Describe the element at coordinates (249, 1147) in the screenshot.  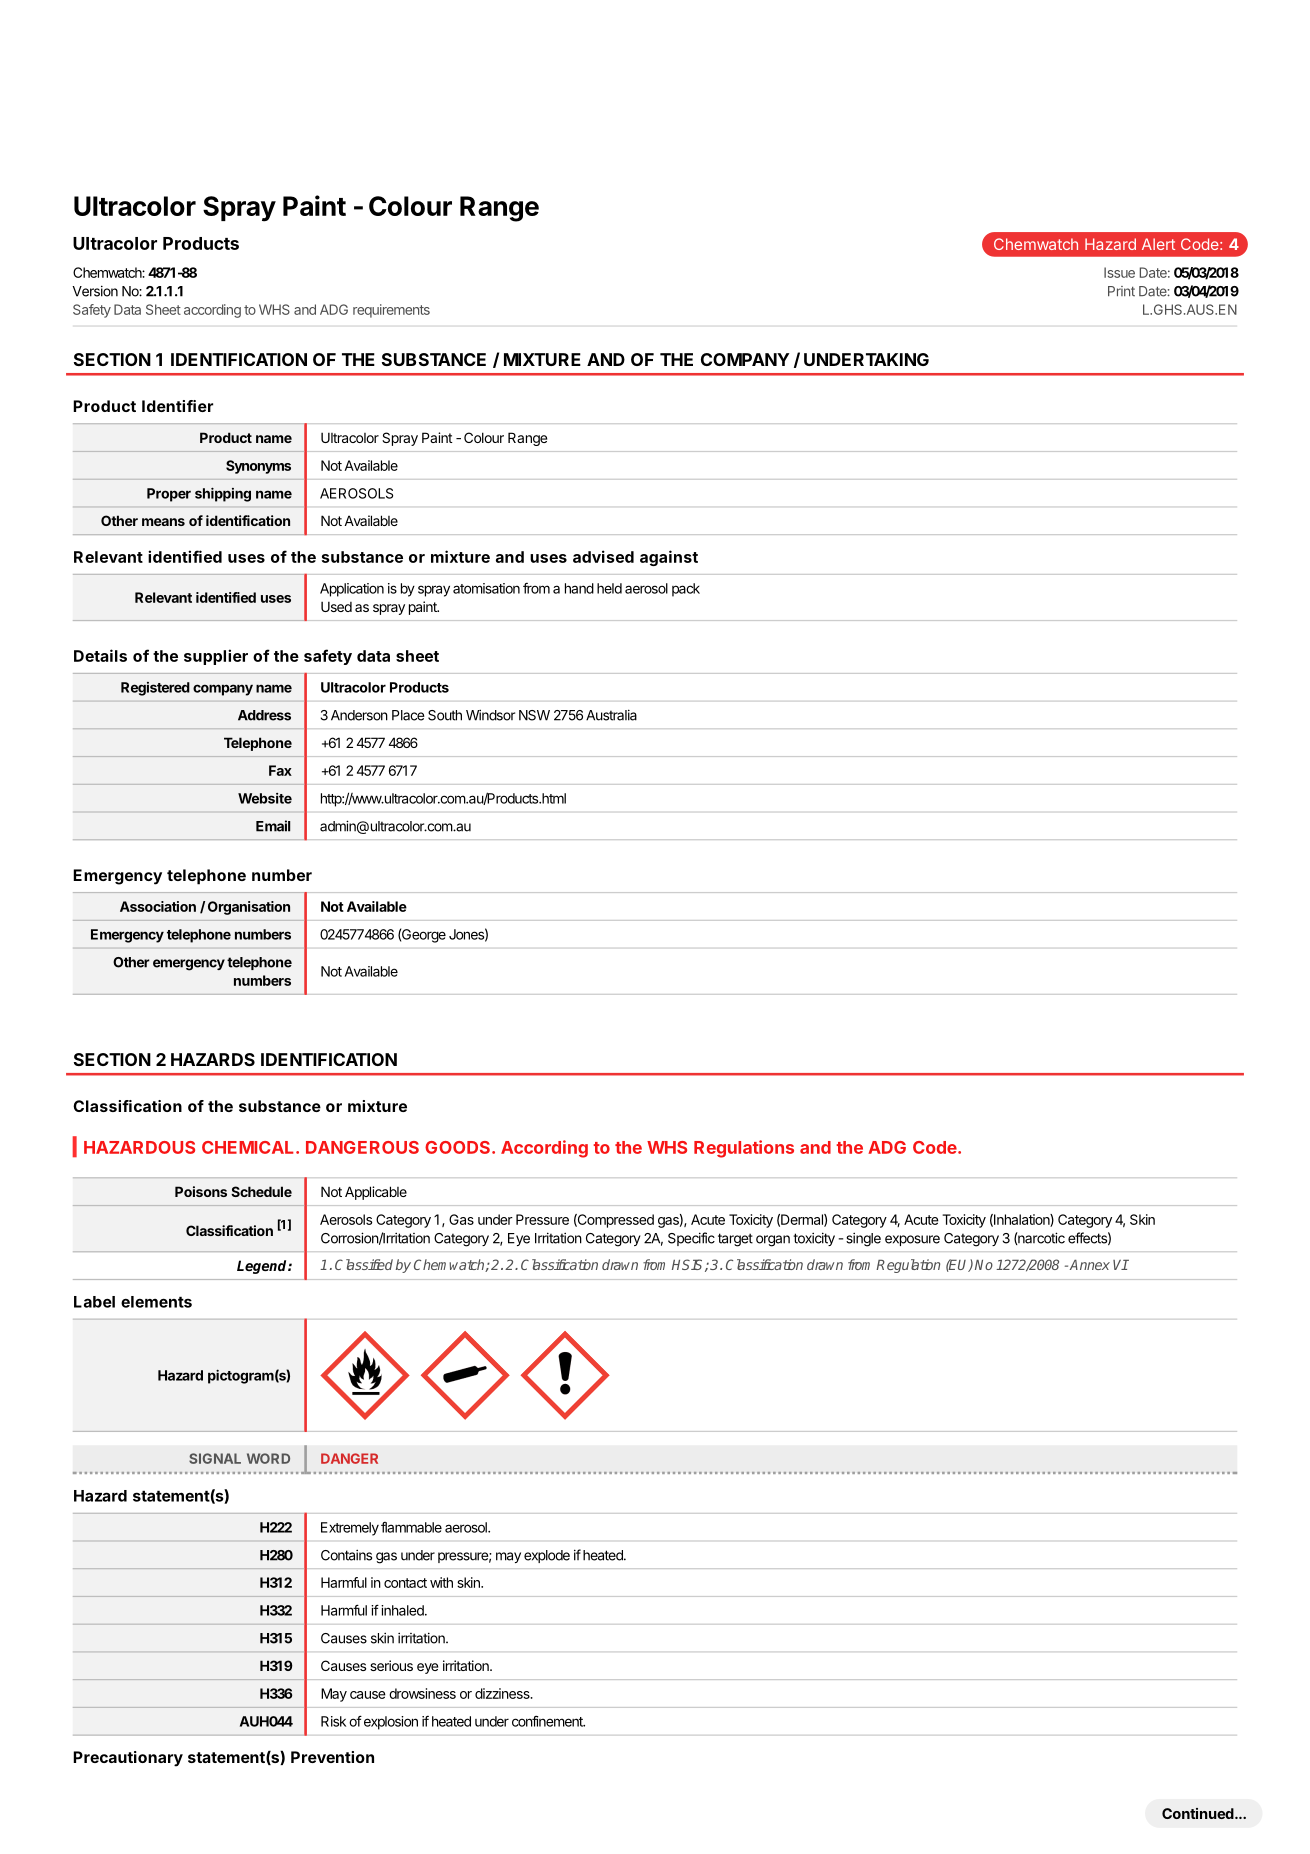
I see `CHEMICAL` at that location.
